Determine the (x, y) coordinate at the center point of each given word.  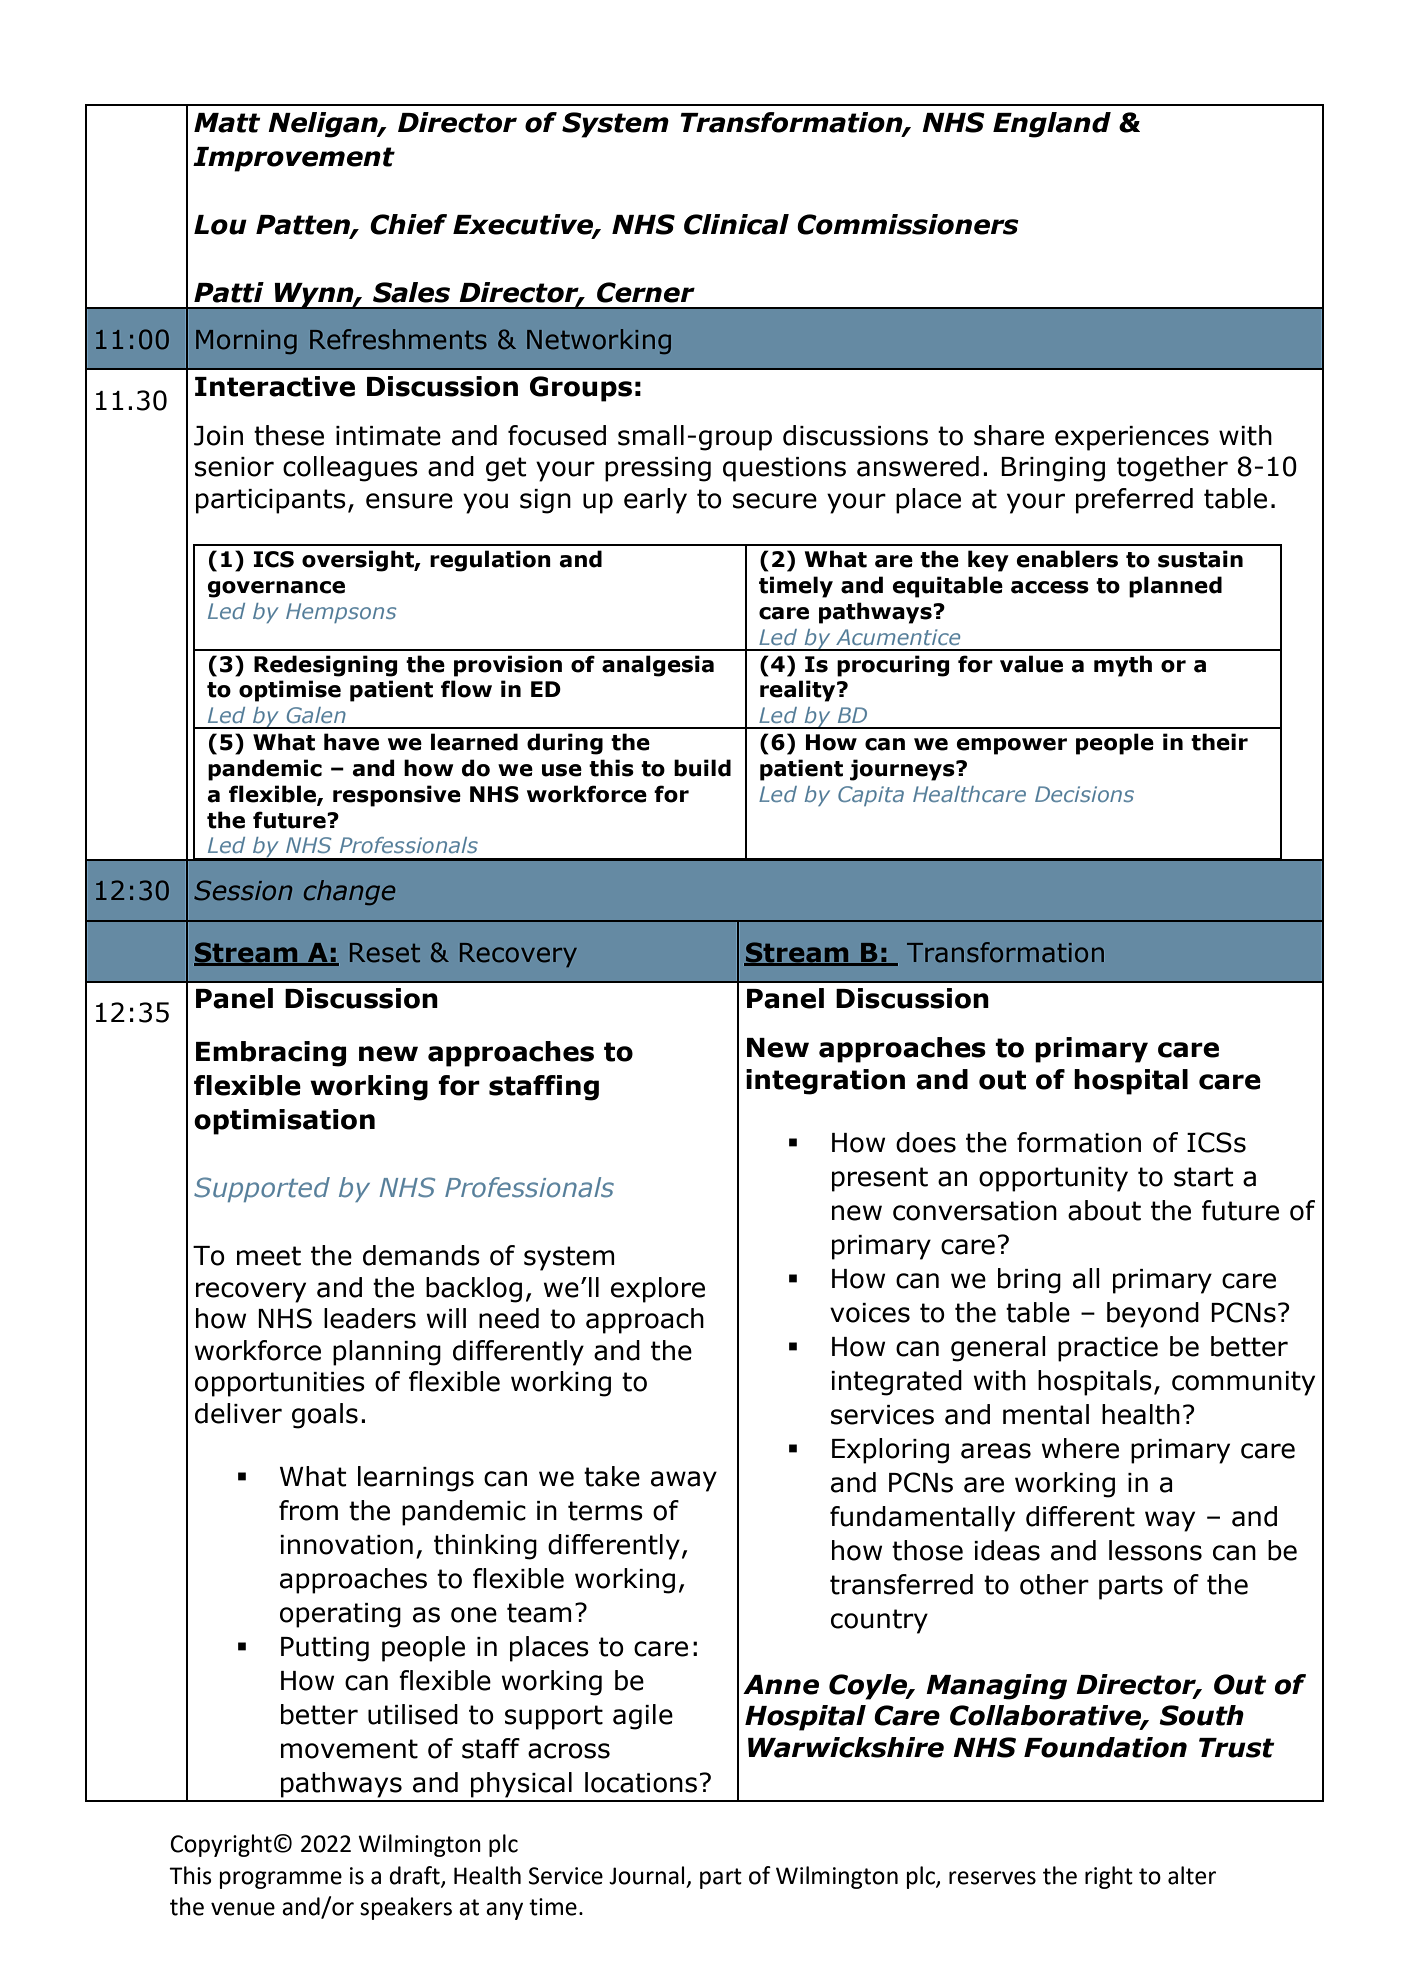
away (684, 1481)
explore (658, 1290)
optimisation (284, 1122)
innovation (346, 1545)
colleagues (350, 469)
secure (775, 501)
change (350, 892)
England (1052, 125)
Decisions (1084, 794)
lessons (1155, 1550)
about (1104, 1210)
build (702, 768)
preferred (1134, 501)
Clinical (736, 224)
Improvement (294, 159)
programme (281, 1880)
